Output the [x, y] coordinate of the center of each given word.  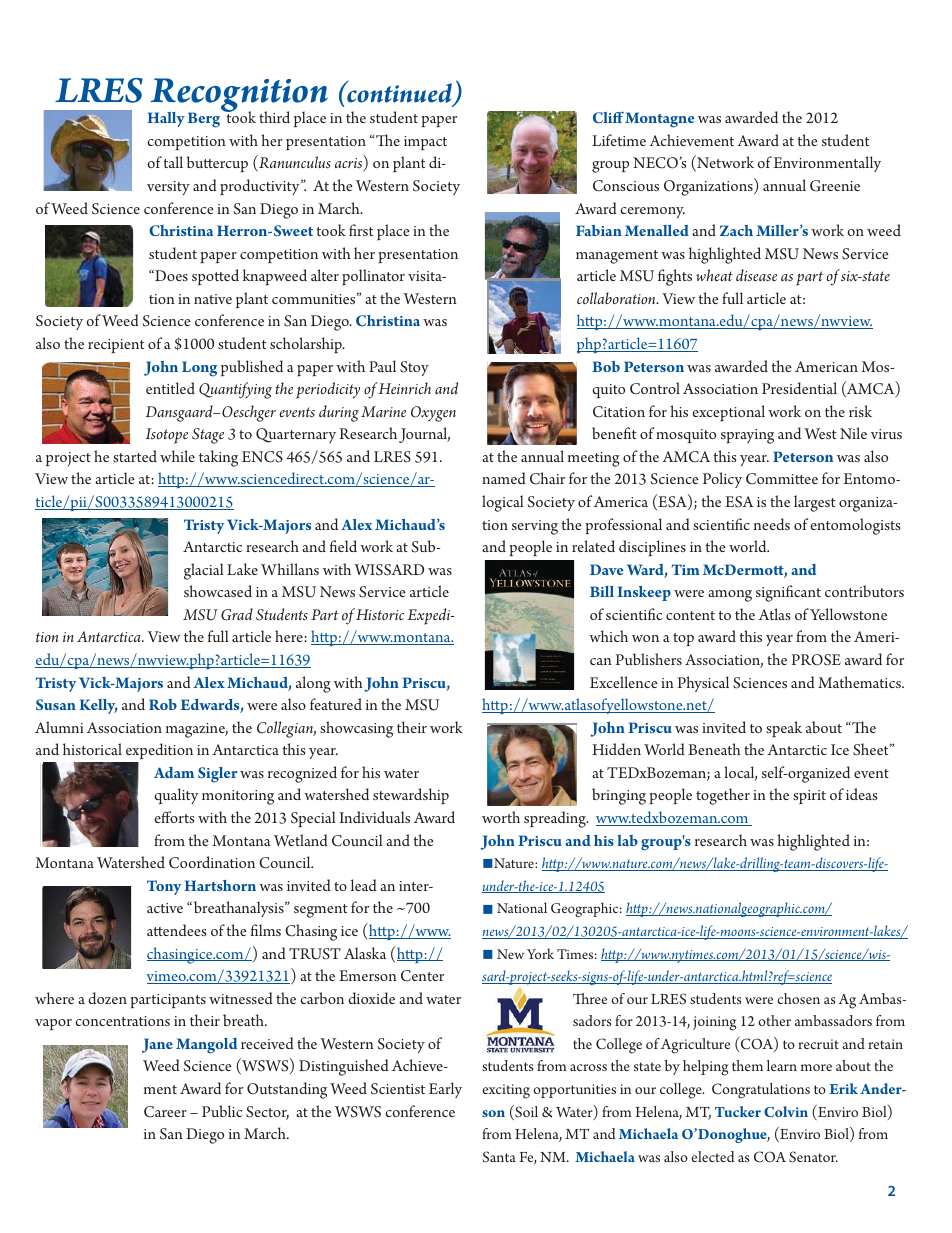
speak [784, 729]
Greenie [835, 186]
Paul [382, 366]
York [540, 953]
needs [772, 524]
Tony [164, 887]
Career [165, 1112]
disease [756, 275]
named [504, 478]
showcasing [356, 729]
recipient [116, 346]
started [135, 456]
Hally [166, 119]
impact [425, 143]
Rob [163, 704]
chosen [798, 998]
